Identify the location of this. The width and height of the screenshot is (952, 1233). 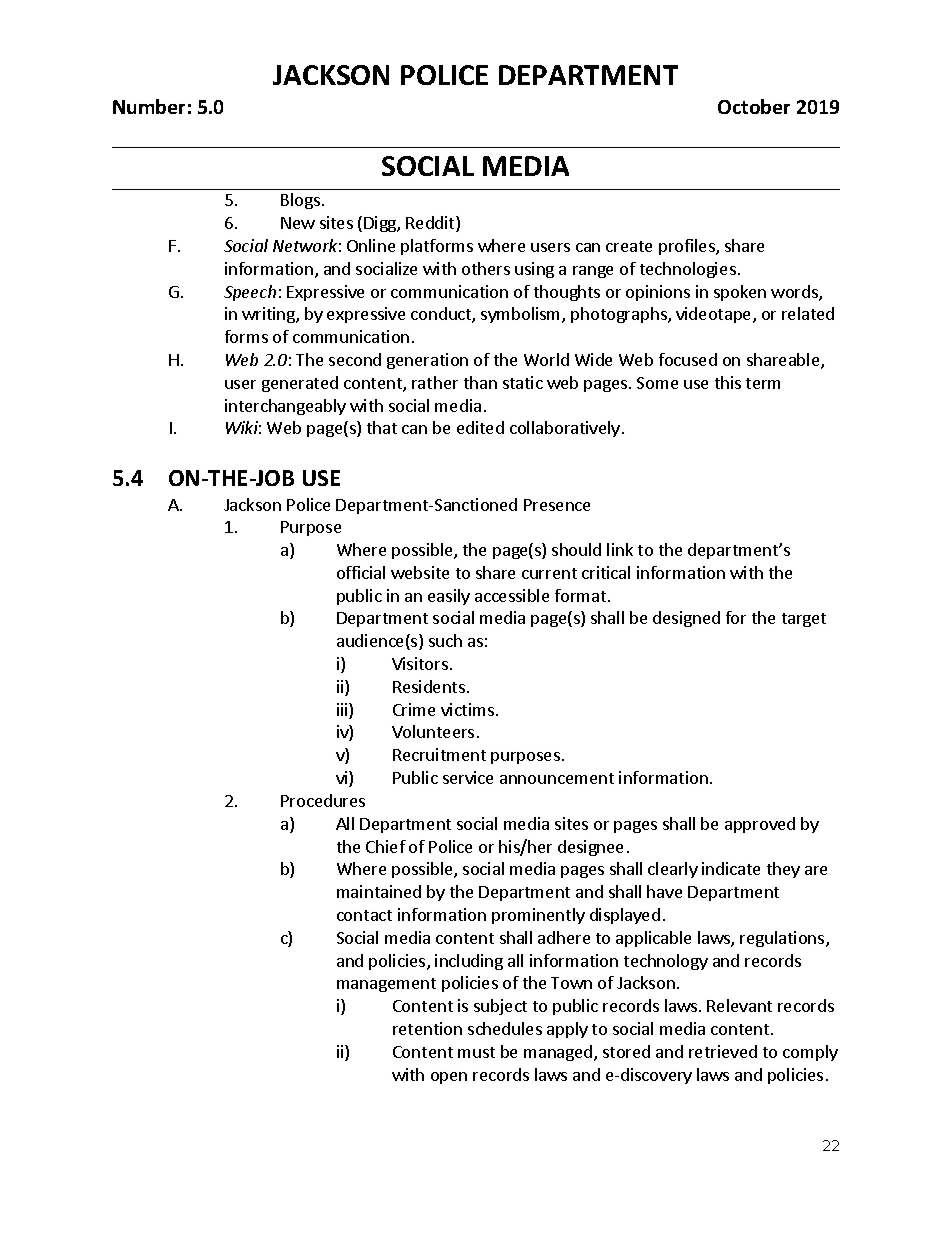
(728, 382).
